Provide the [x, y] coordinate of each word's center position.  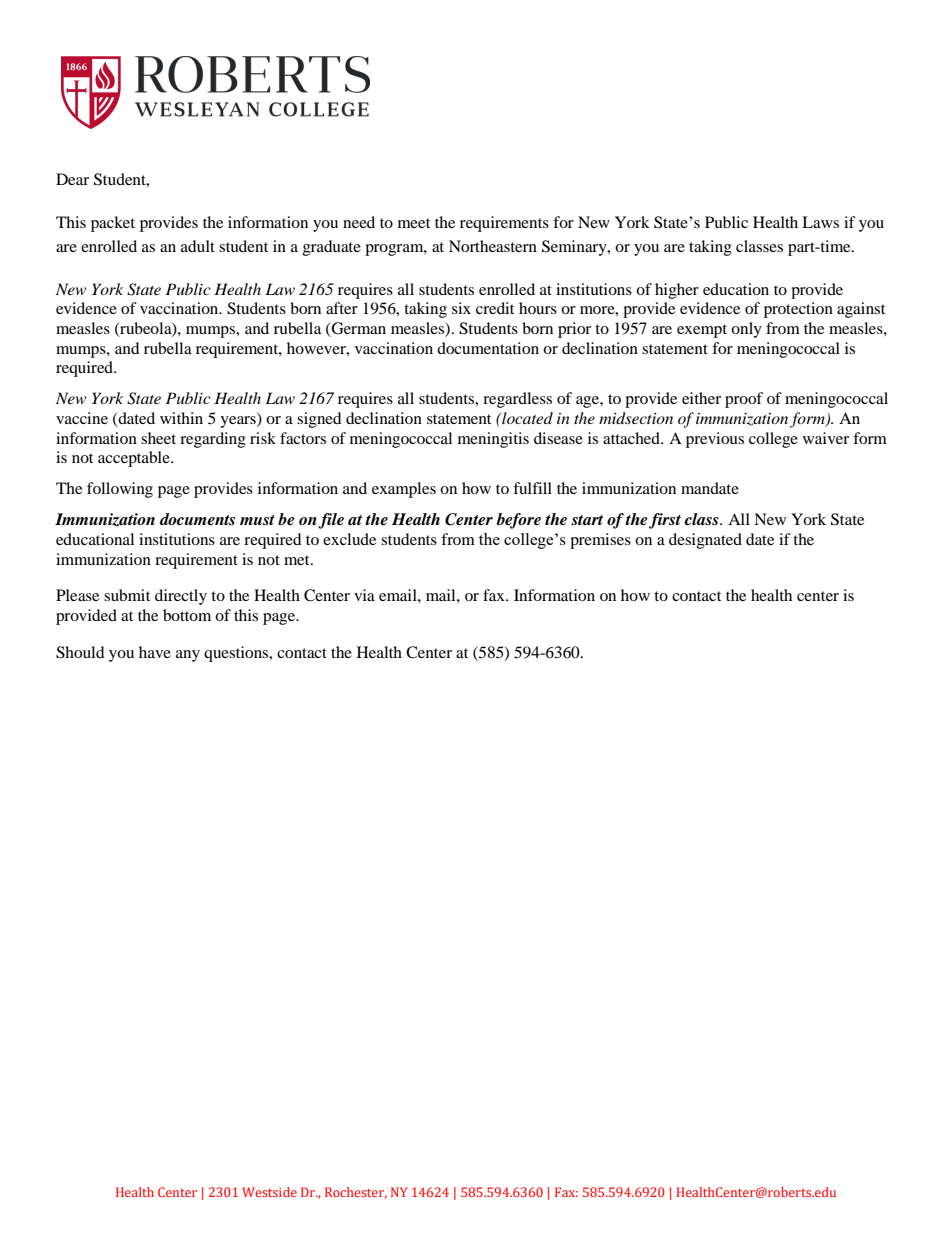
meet [414, 223]
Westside [269, 1192]
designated [705, 541]
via [364, 595]
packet [113, 224]
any [188, 656]
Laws [820, 222]
